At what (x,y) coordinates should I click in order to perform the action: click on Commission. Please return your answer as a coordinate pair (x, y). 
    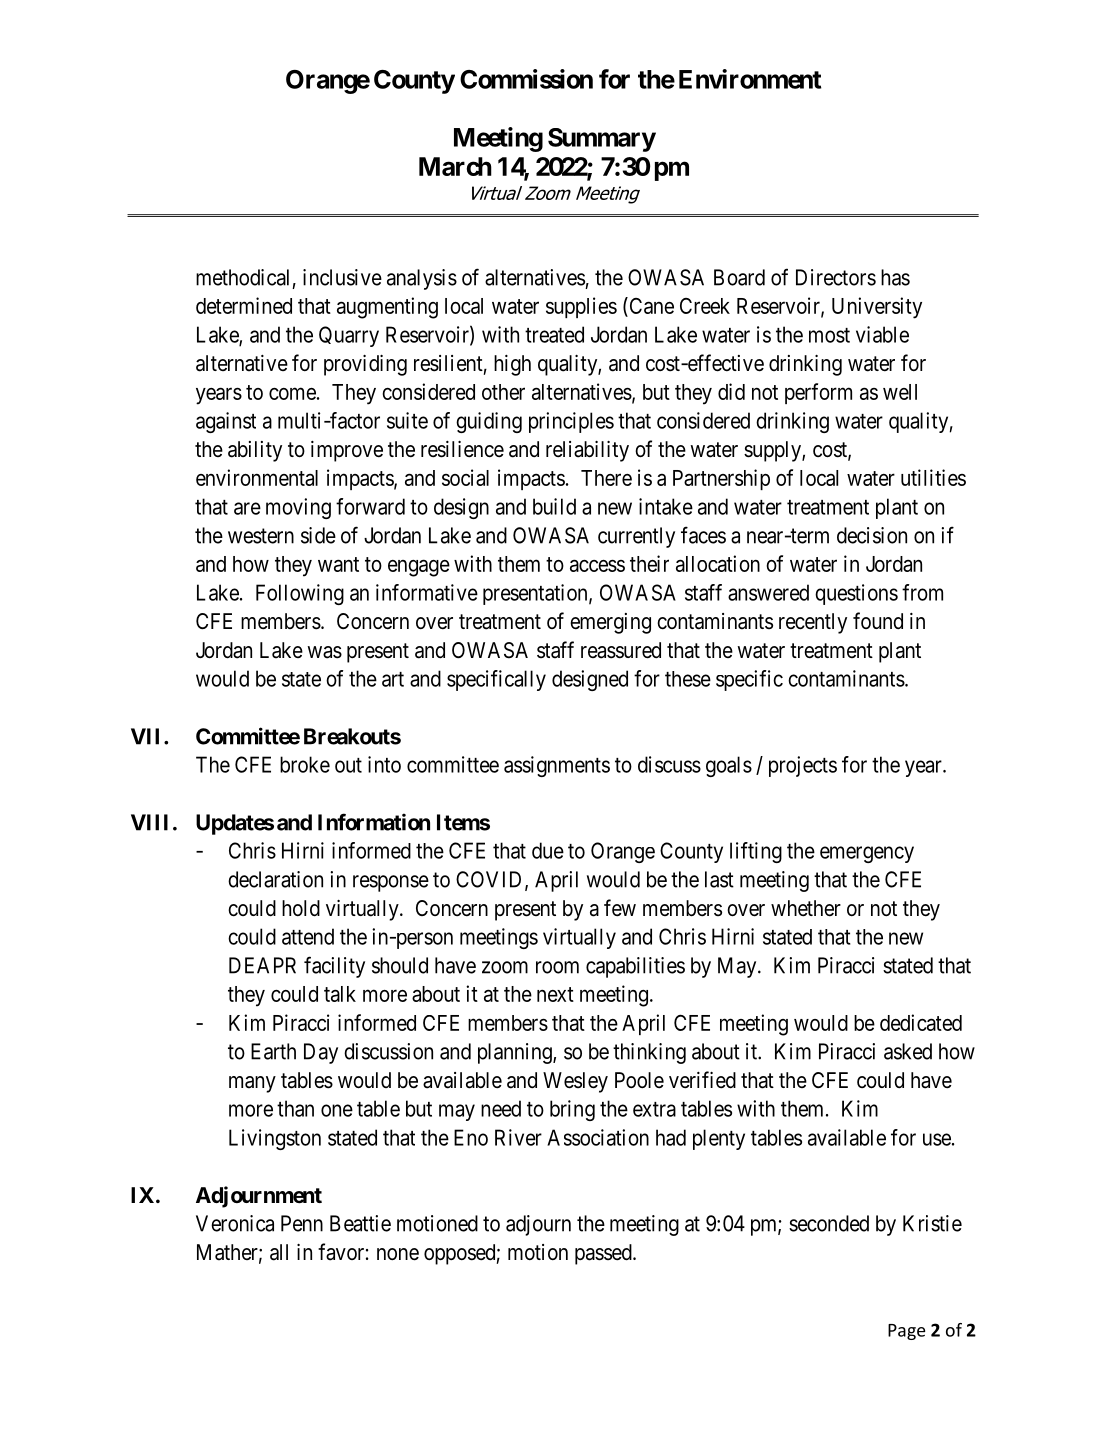
    Looking at the image, I should click on (526, 79).
